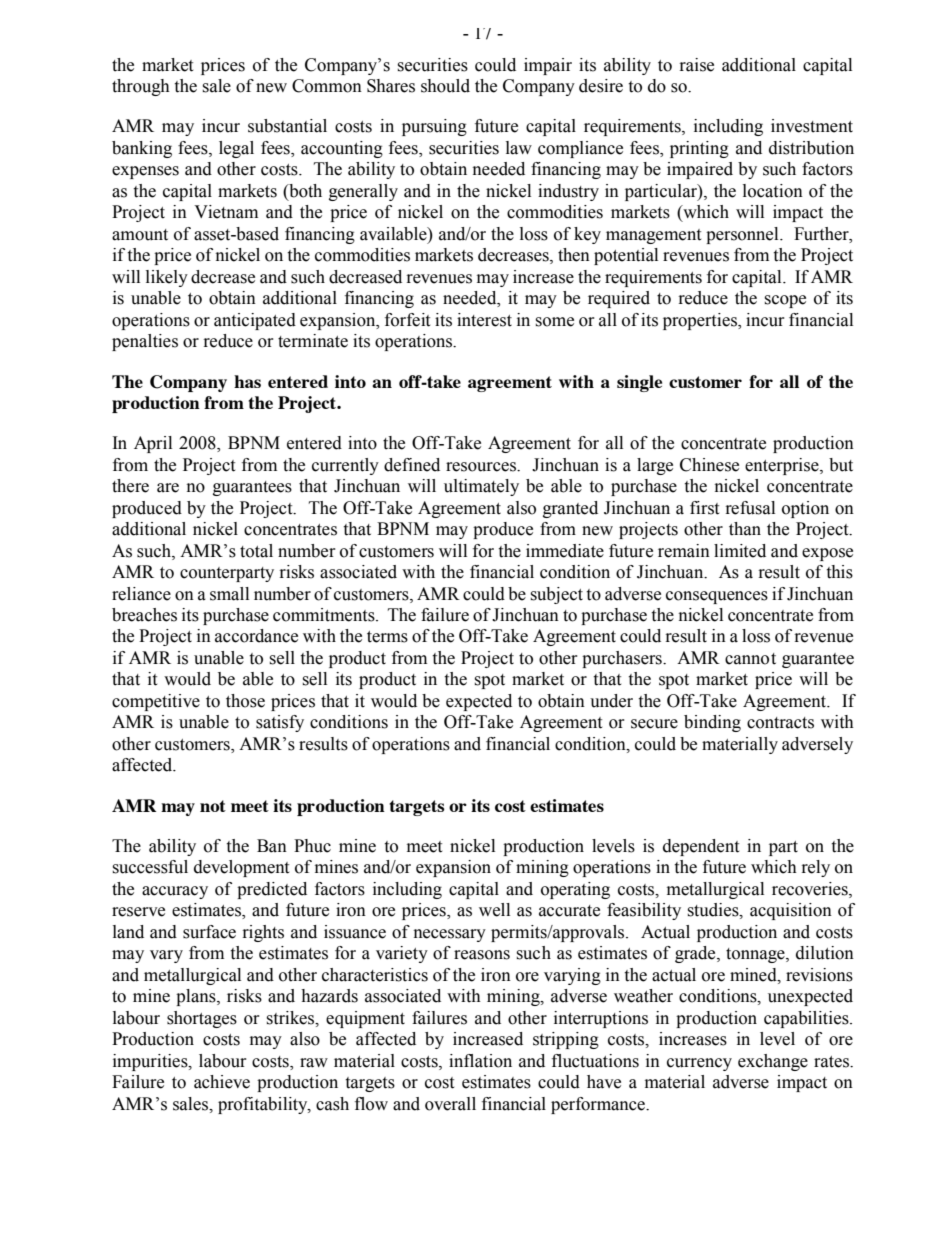 The image size is (952, 1233). What do you see at coordinates (229, 594) in the page?
I see `small` at bounding box center [229, 594].
